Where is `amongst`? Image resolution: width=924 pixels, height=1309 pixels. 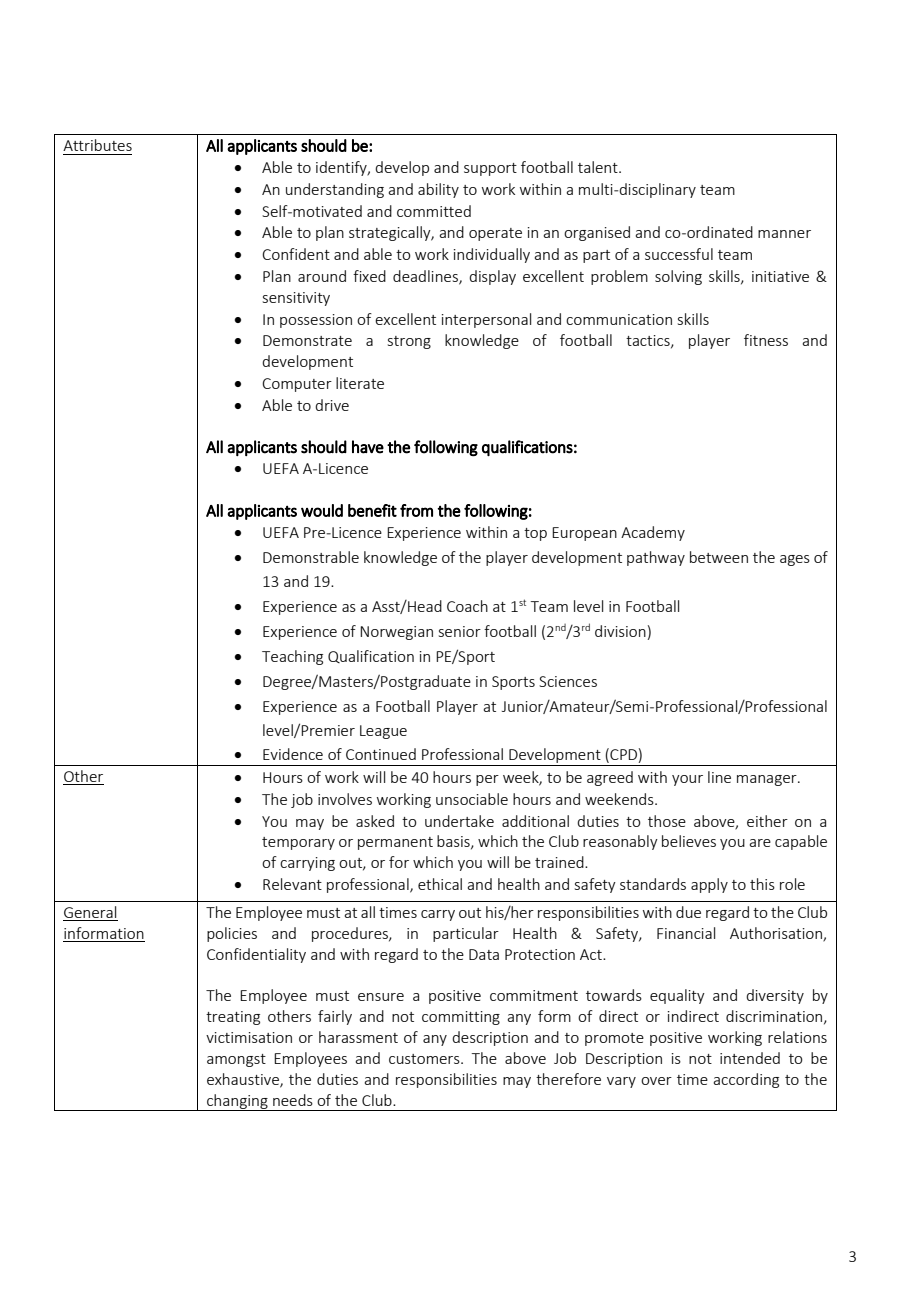 amongst is located at coordinates (236, 1060).
